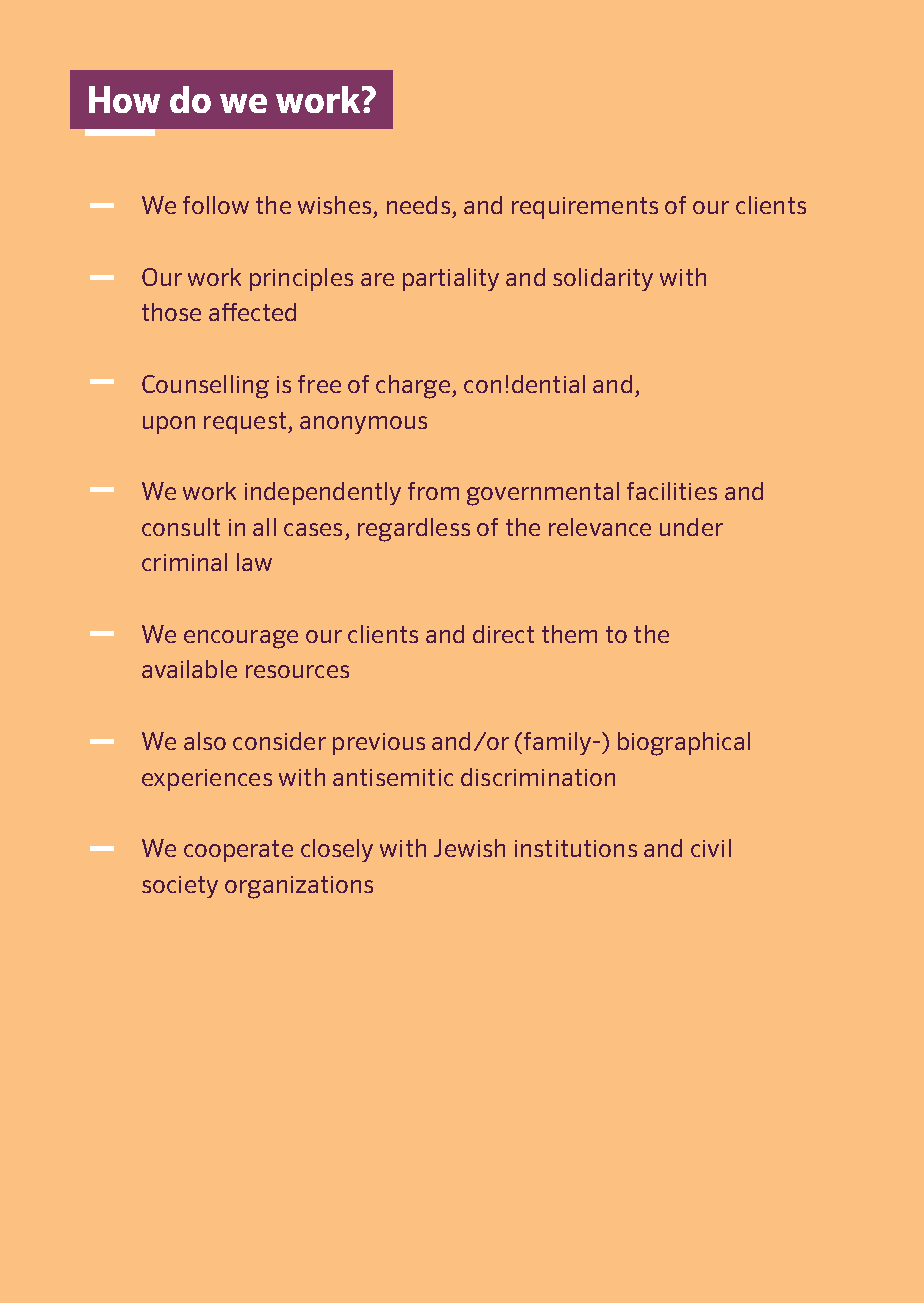  What do you see at coordinates (379, 744) in the screenshot?
I see `previous` at bounding box center [379, 744].
